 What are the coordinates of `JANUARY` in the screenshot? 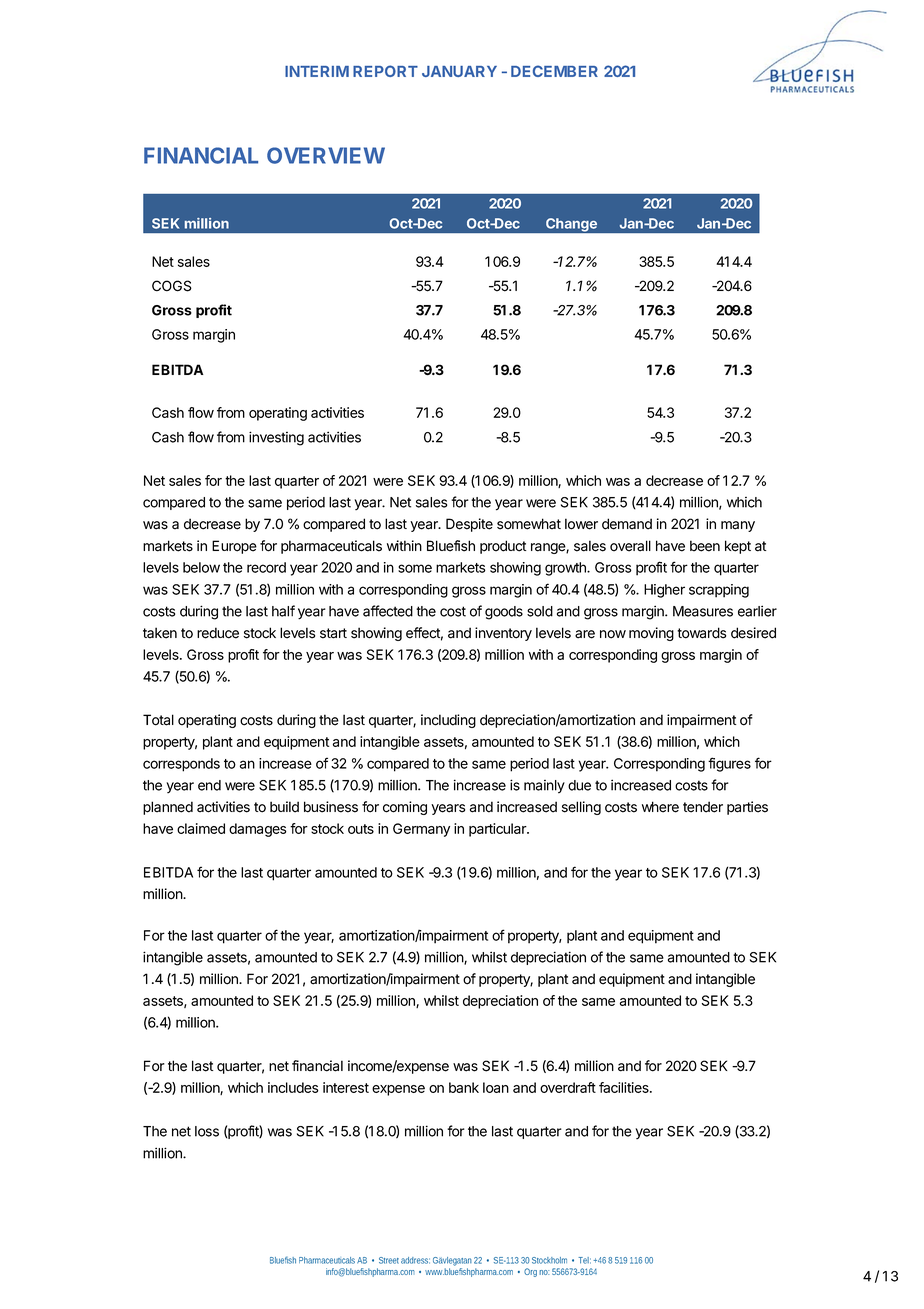 It's located at (459, 71).
